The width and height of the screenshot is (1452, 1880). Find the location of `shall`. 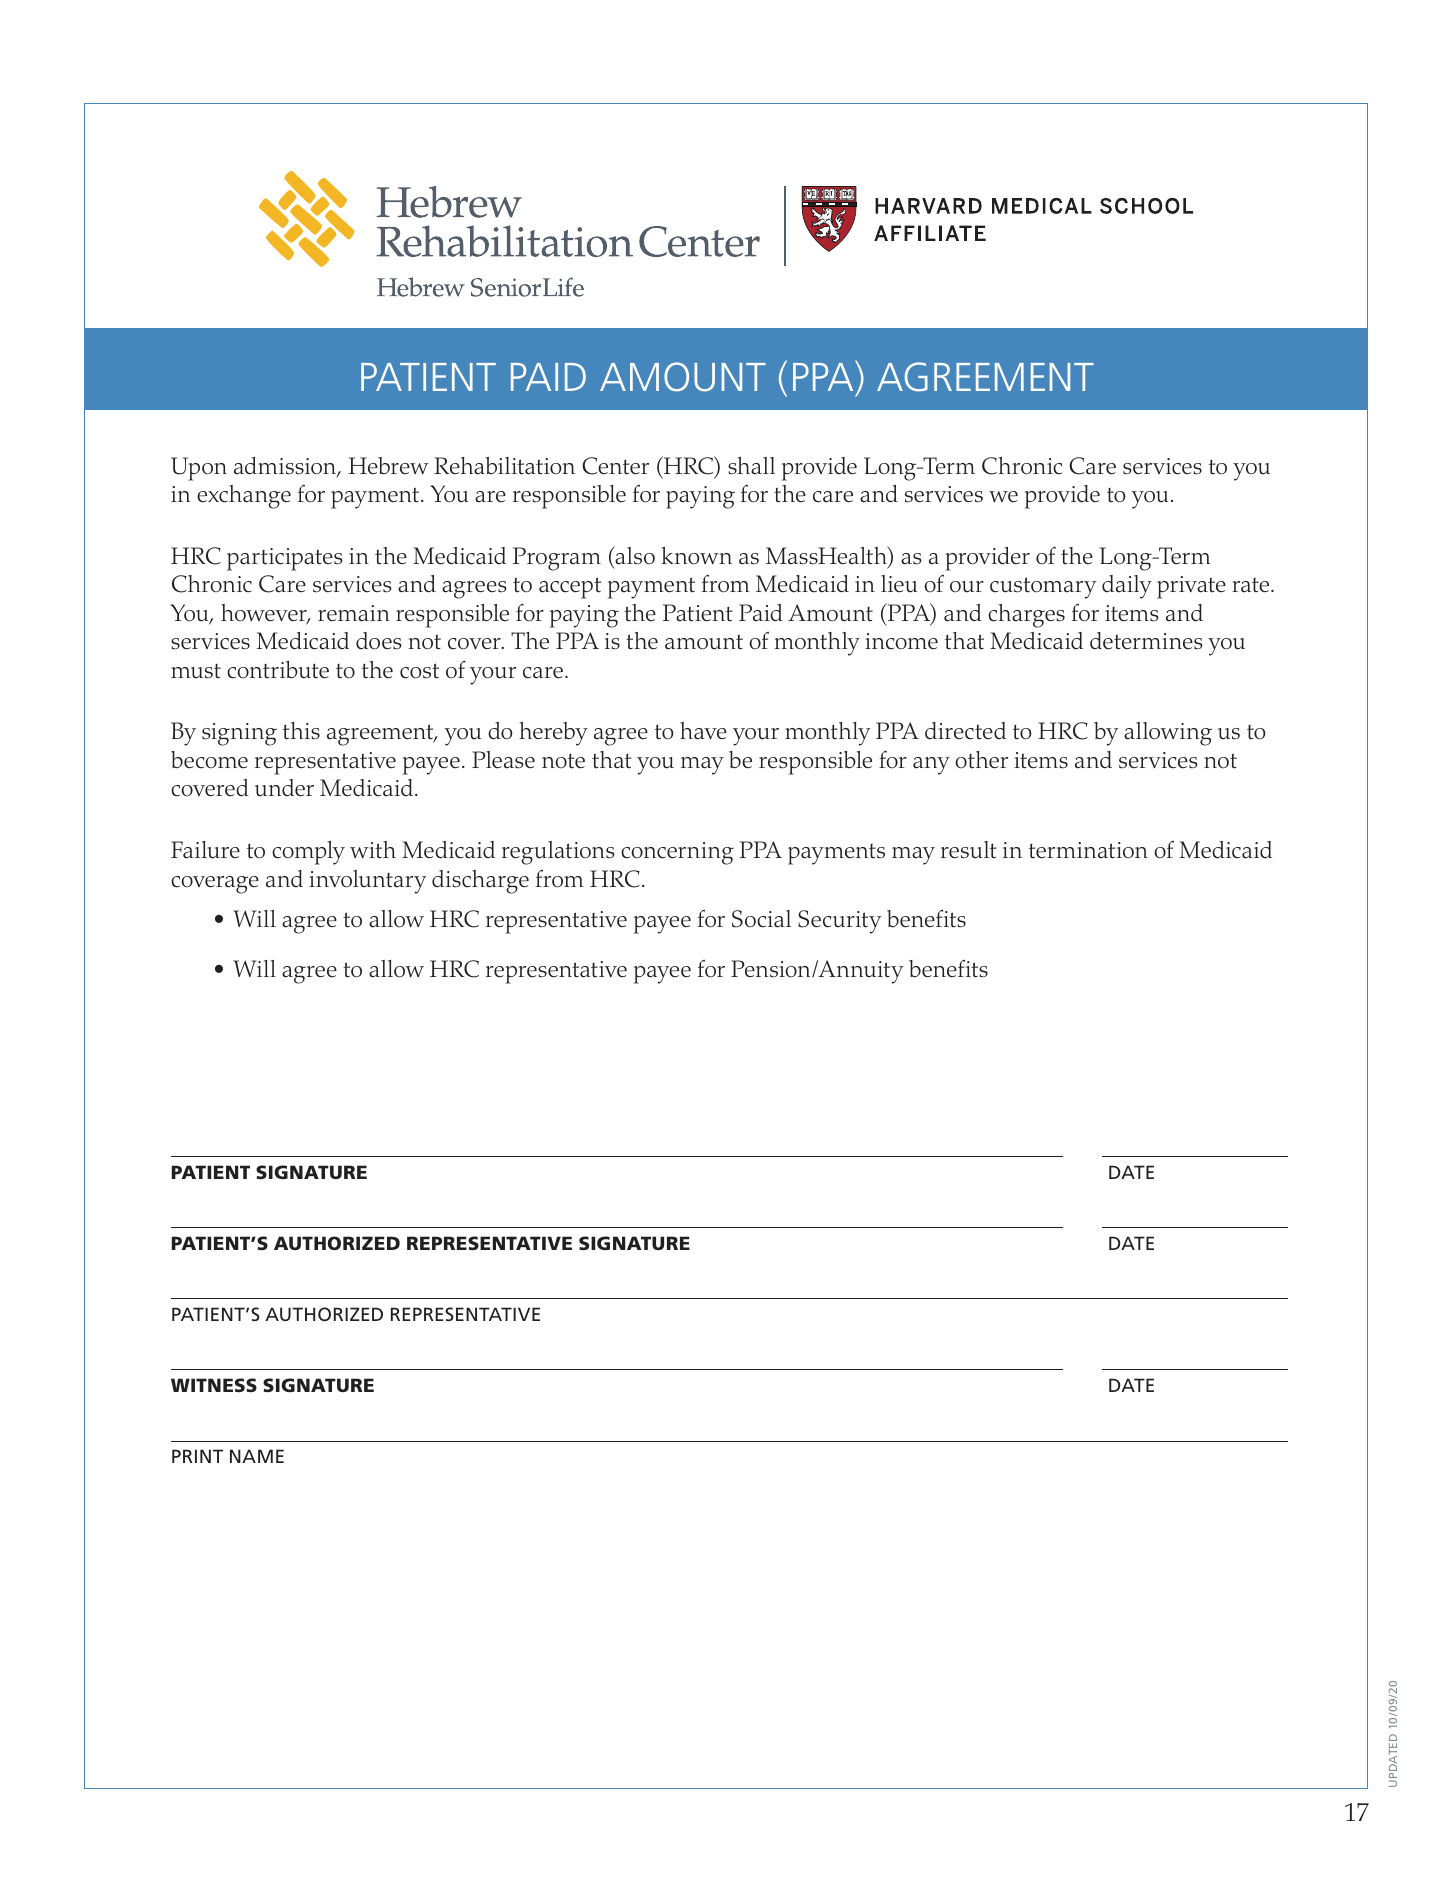

shall is located at coordinates (751, 466).
